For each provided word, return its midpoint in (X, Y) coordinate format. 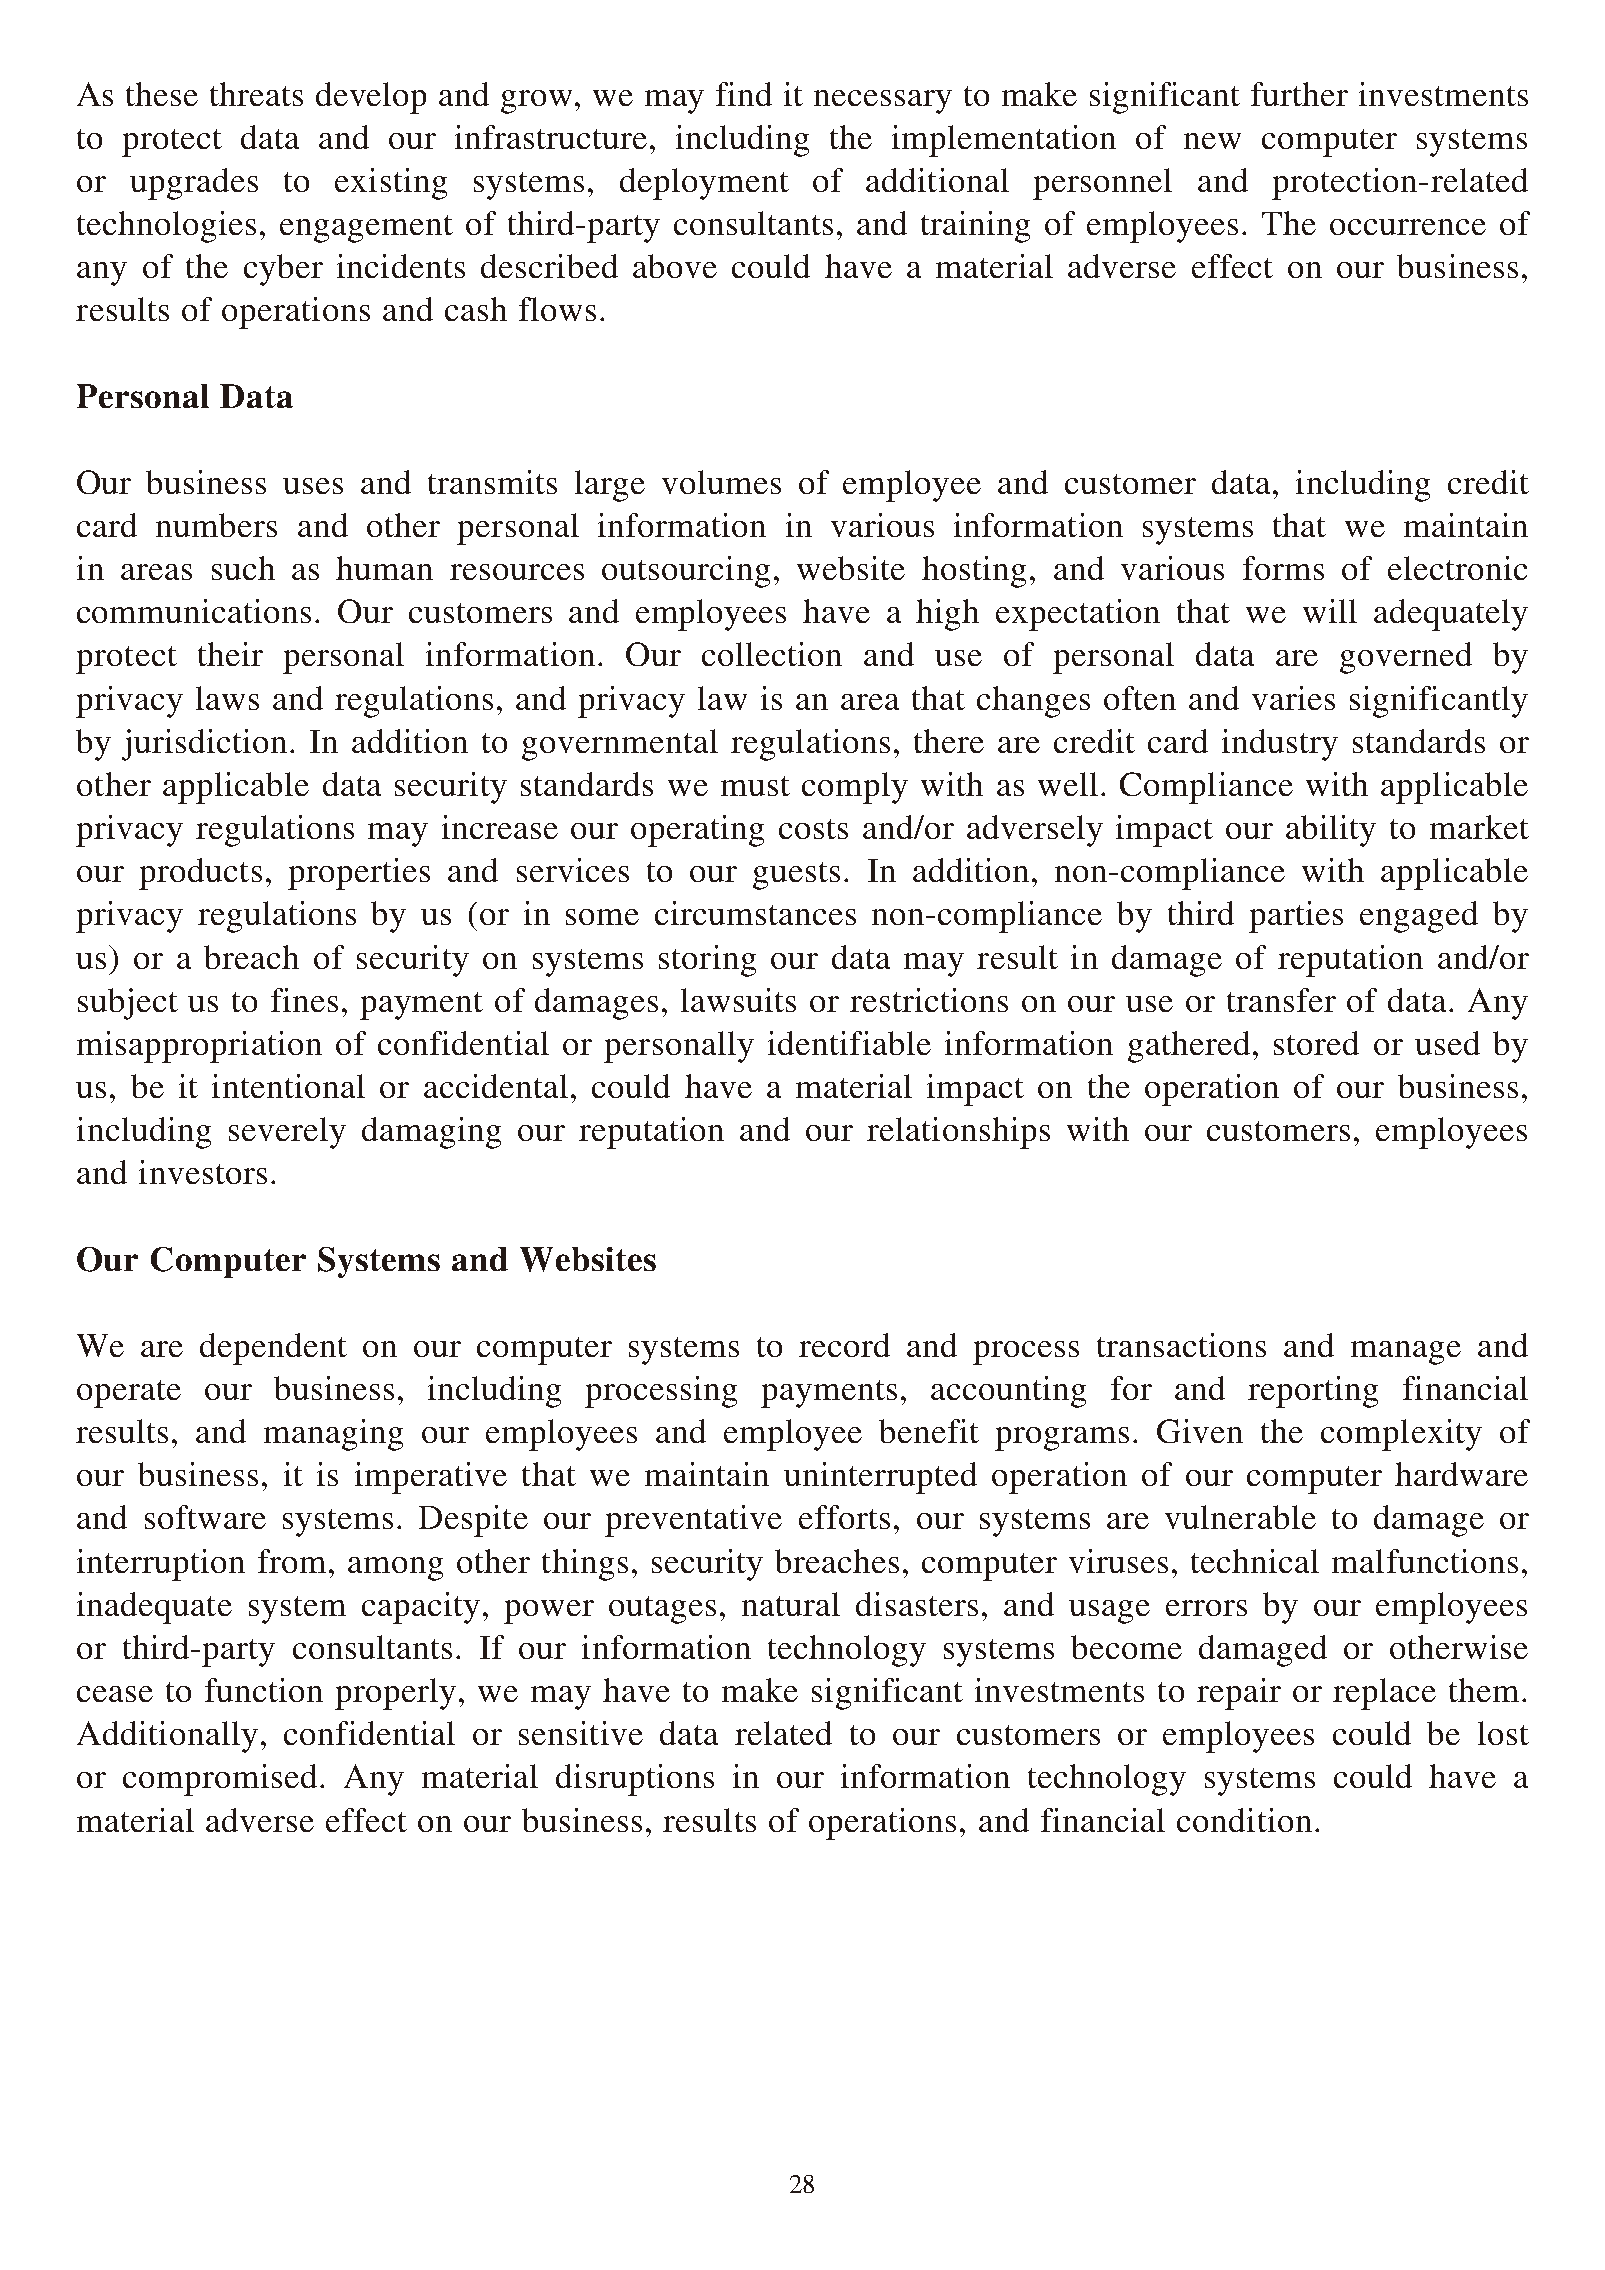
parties (1296, 917)
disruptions (635, 1780)
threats (256, 94)
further (1299, 94)
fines (304, 1000)
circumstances (755, 913)
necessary (883, 102)
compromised (220, 1780)
